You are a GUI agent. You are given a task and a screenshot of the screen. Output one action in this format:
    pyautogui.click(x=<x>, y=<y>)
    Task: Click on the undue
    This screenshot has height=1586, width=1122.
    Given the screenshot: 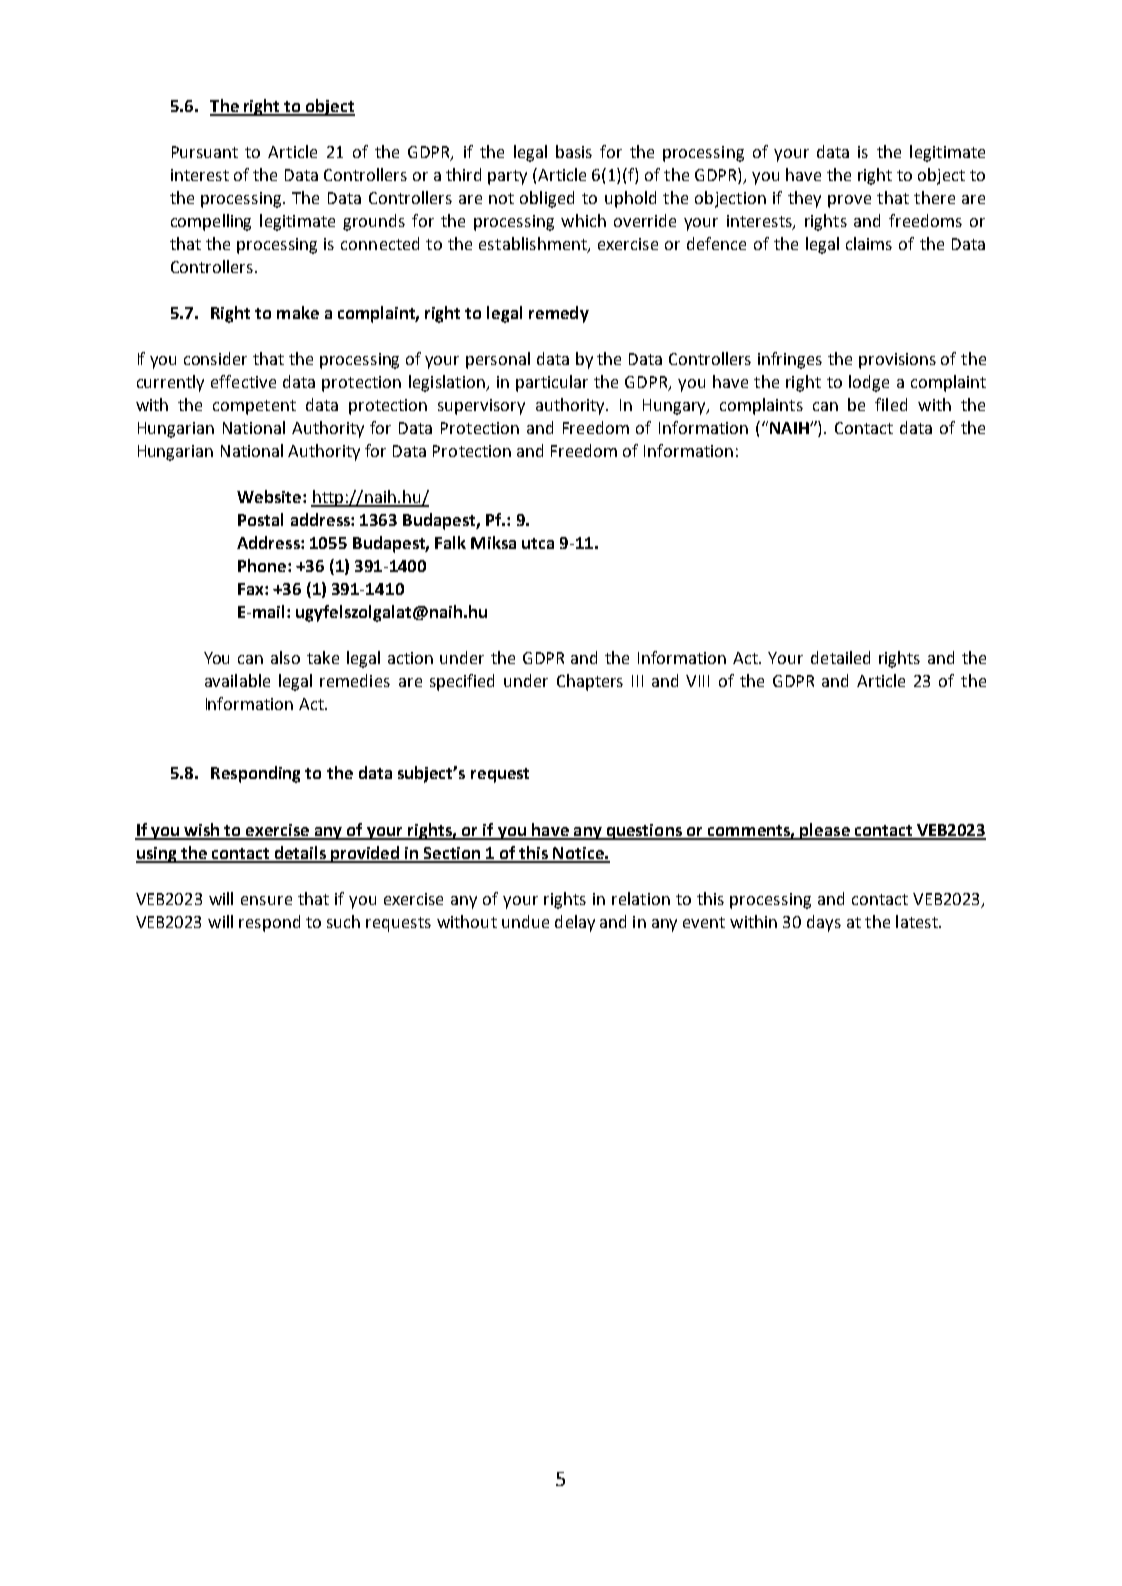 What is the action you would take?
    pyautogui.click(x=525, y=921)
